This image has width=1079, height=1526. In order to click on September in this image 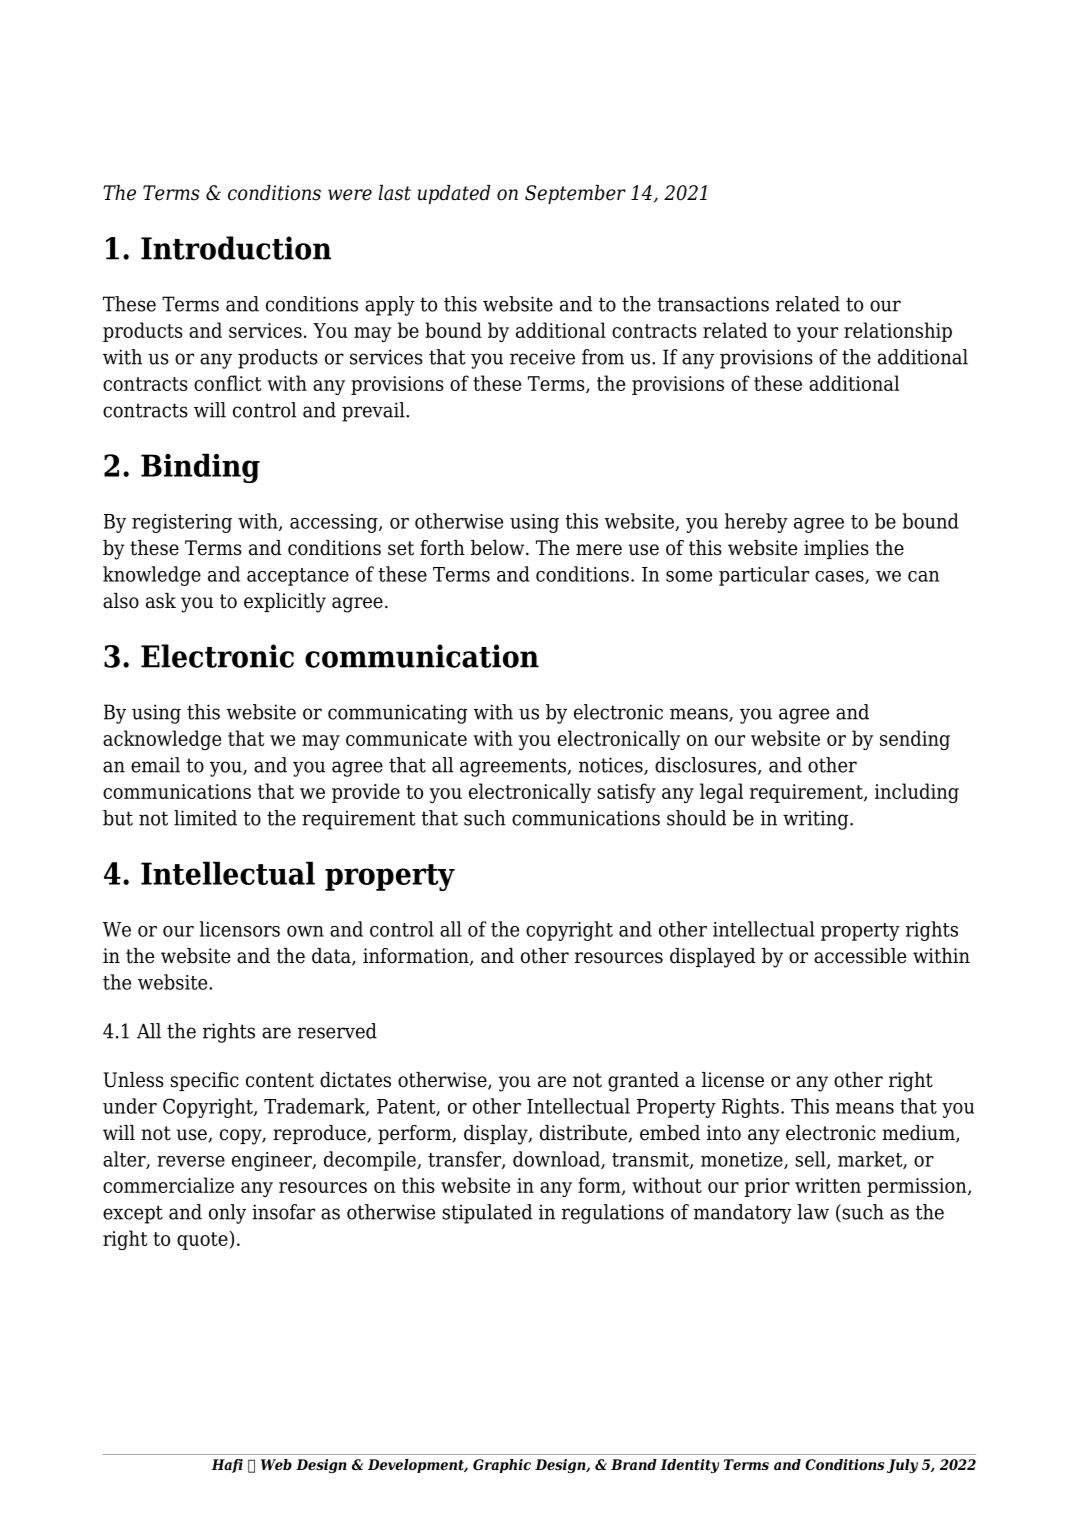, I will do `click(575, 194)`.
